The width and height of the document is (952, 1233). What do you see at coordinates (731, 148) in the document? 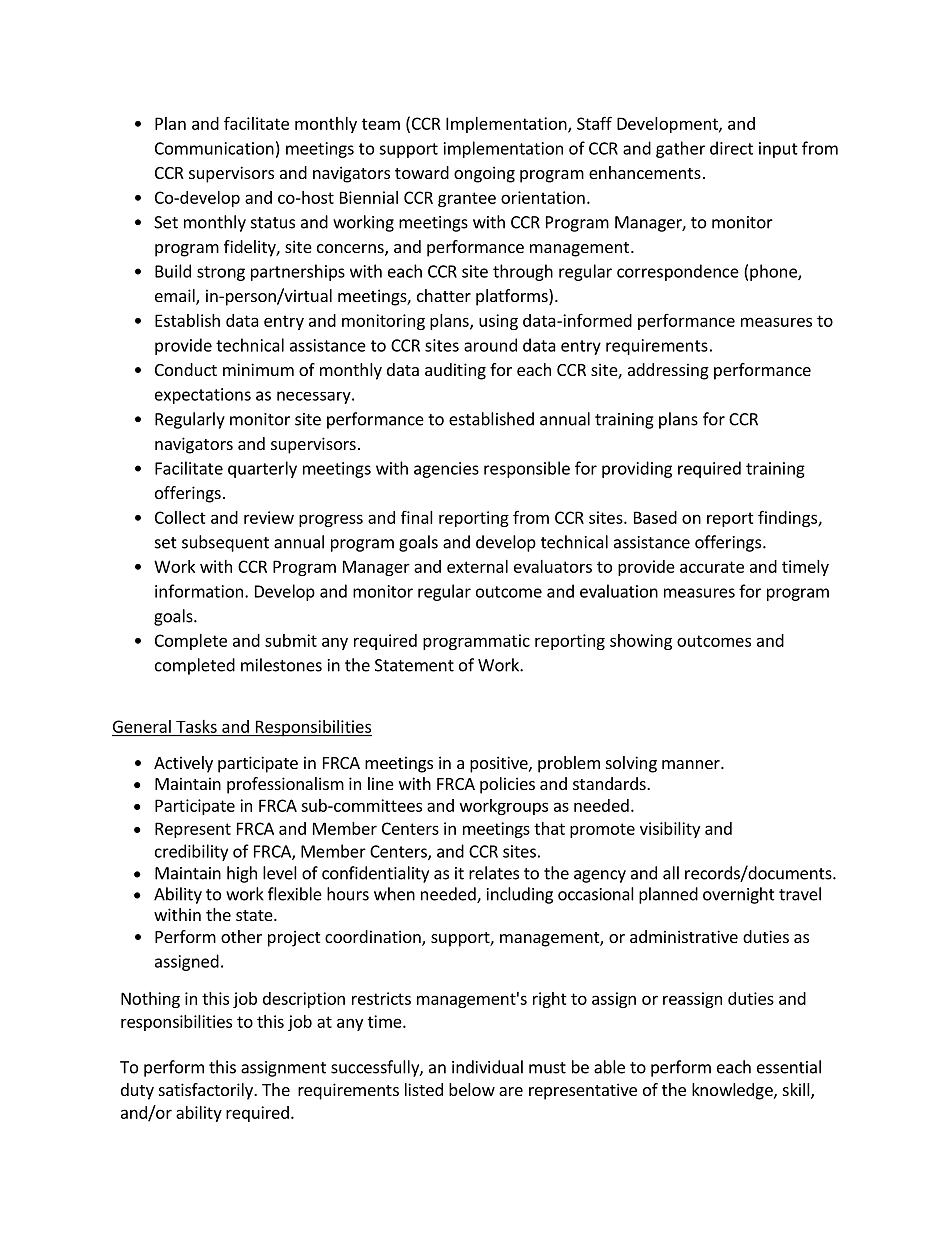
I see `direct` at bounding box center [731, 148].
